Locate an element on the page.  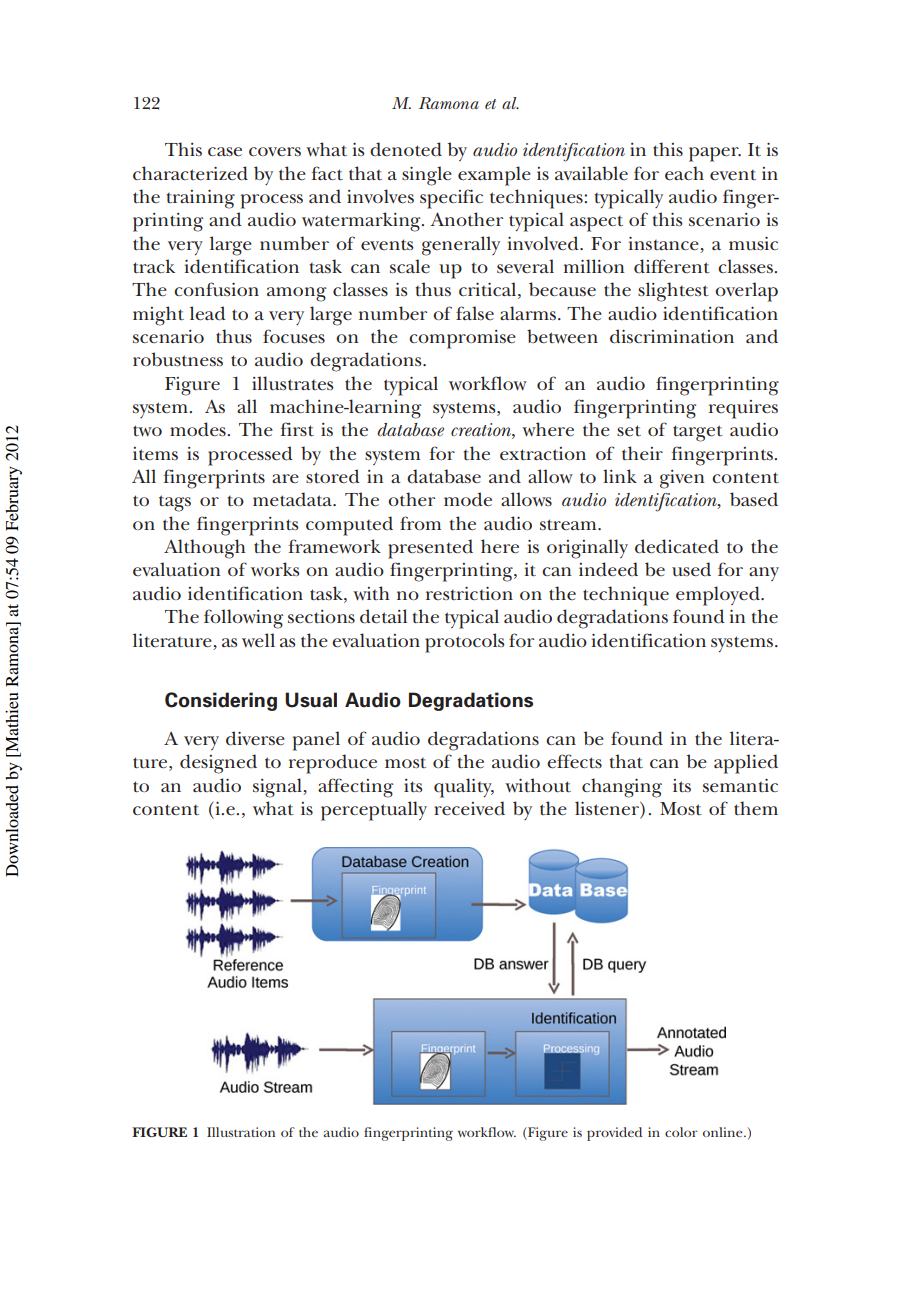
Illustration is located at coordinates (241, 1132).
